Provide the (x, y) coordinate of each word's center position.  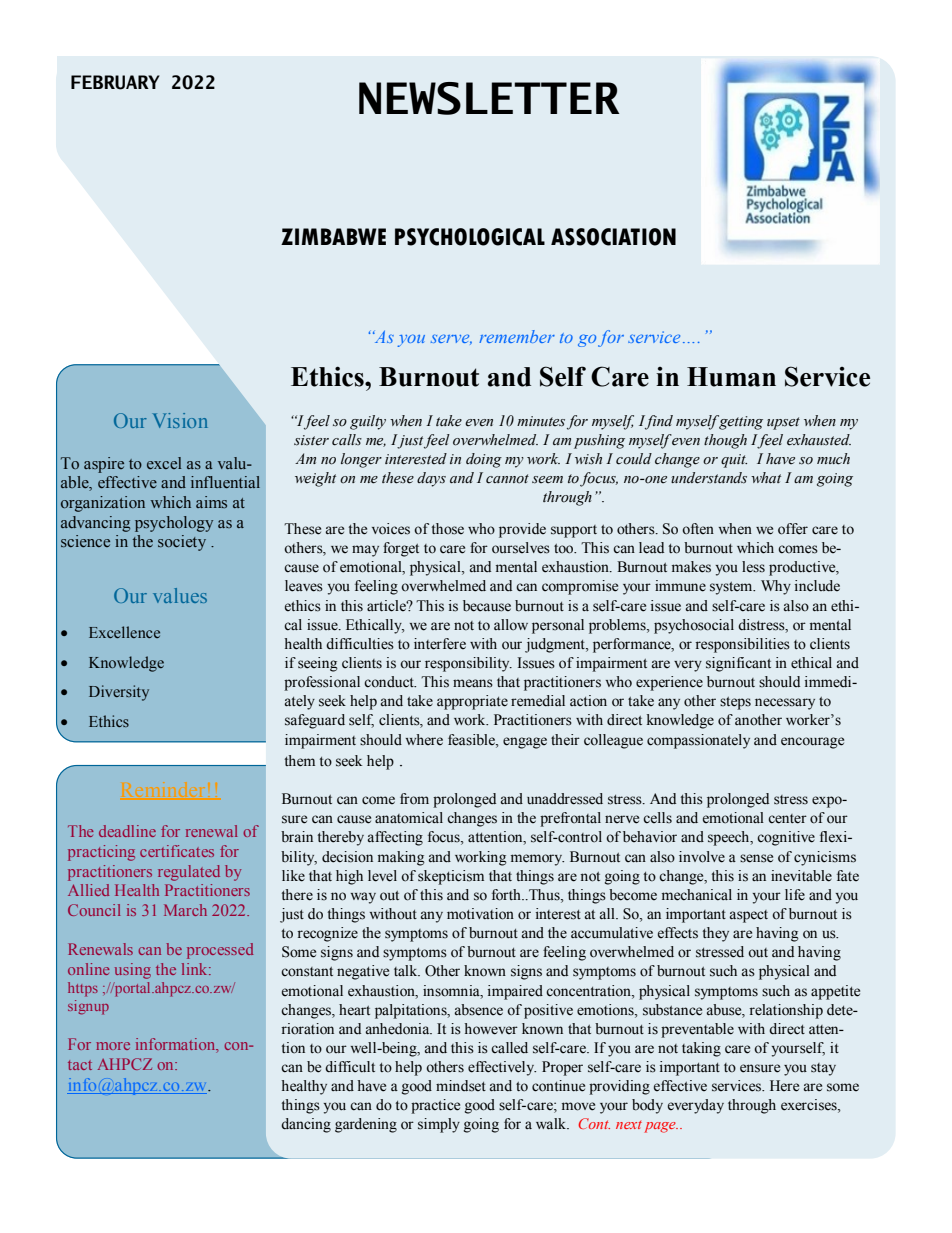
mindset (461, 1086)
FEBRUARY (115, 82)
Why (776, 587)
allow (511, 625)
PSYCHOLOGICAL (470, 237)
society (182, 543)
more (113, 1046)
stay (823, 1069)
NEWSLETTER (489, 98)
